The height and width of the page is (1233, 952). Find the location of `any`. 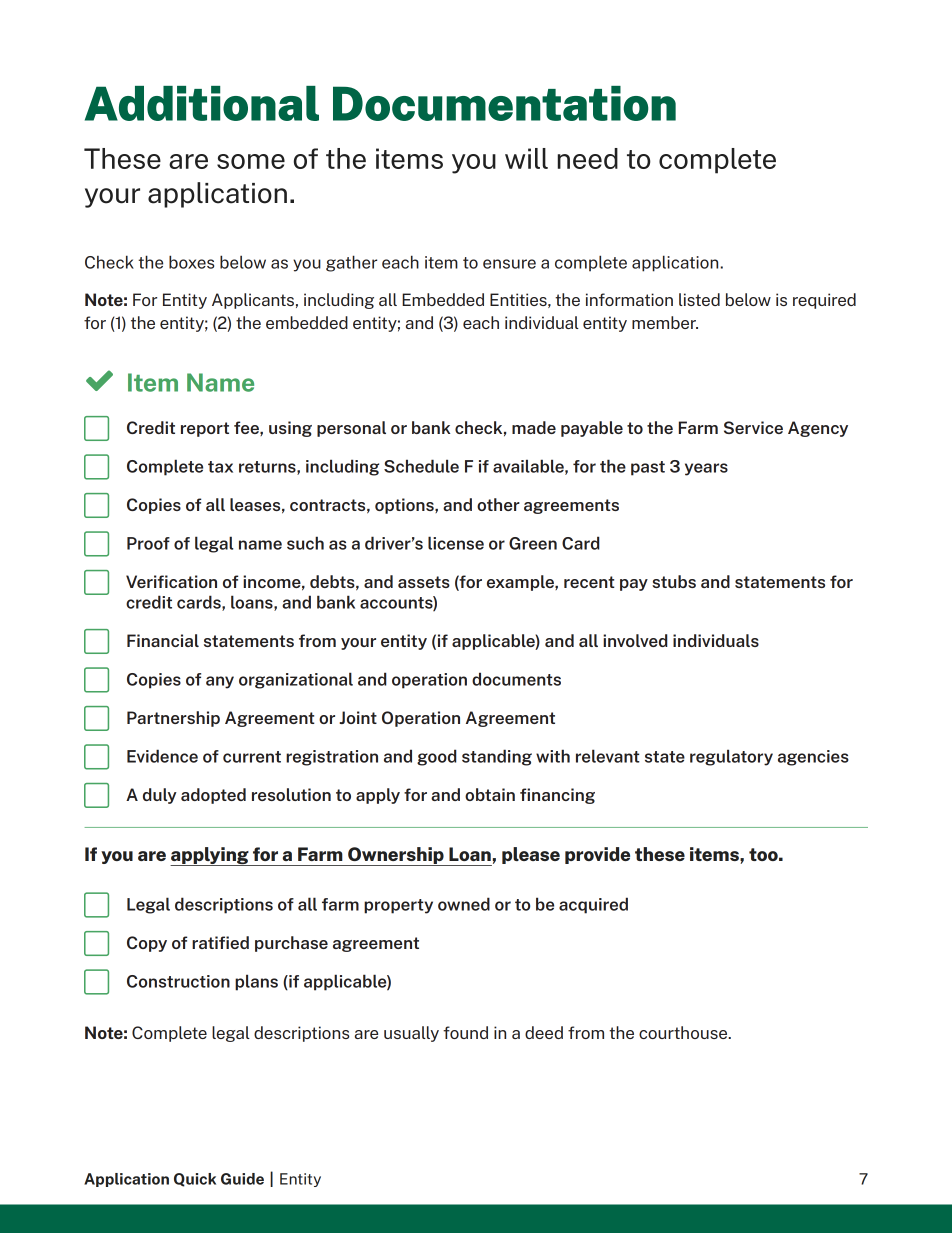

any is located at coordinates (220, 682).
